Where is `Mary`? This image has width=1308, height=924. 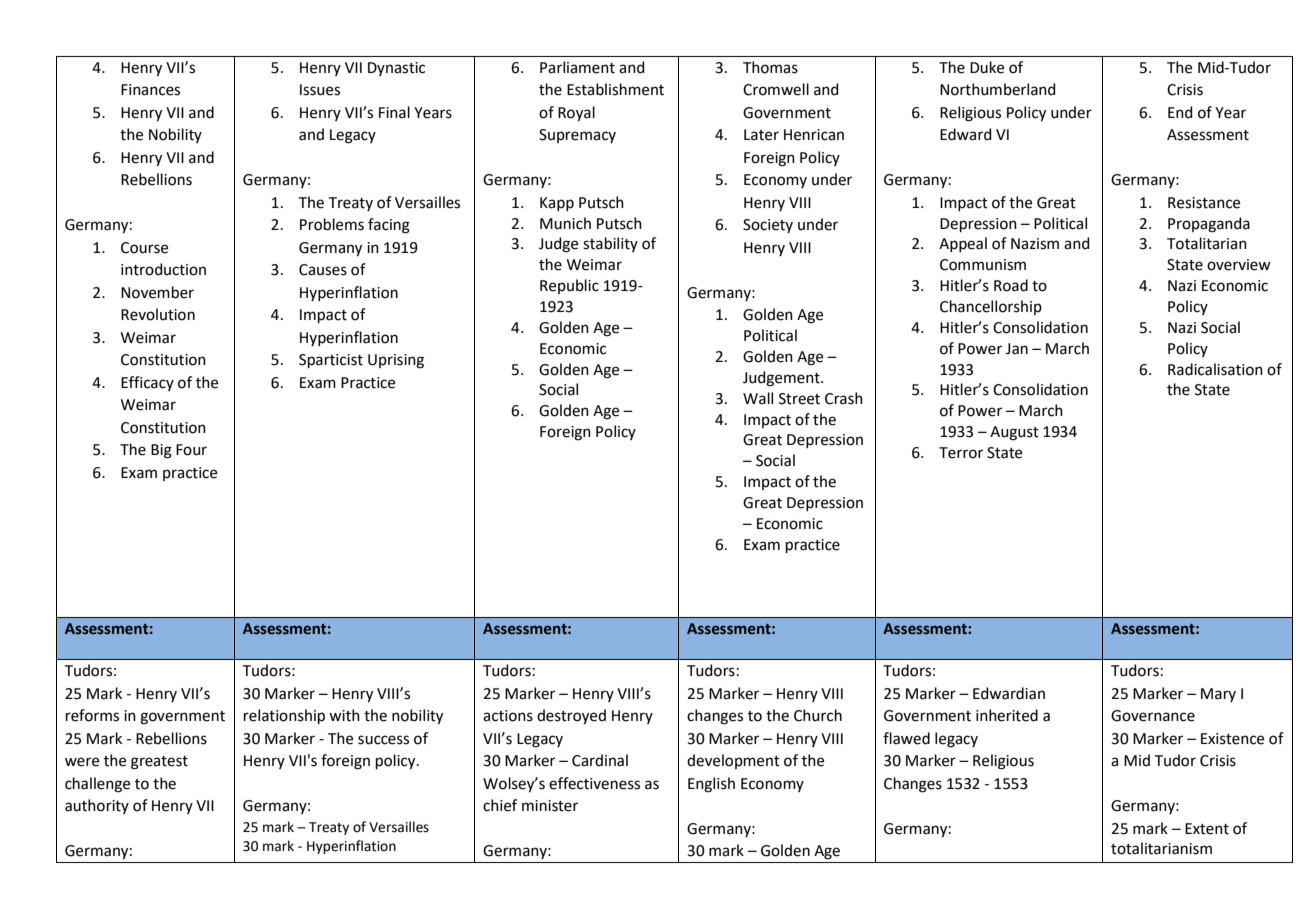
Mary is located at coordinates (1218, 695).
